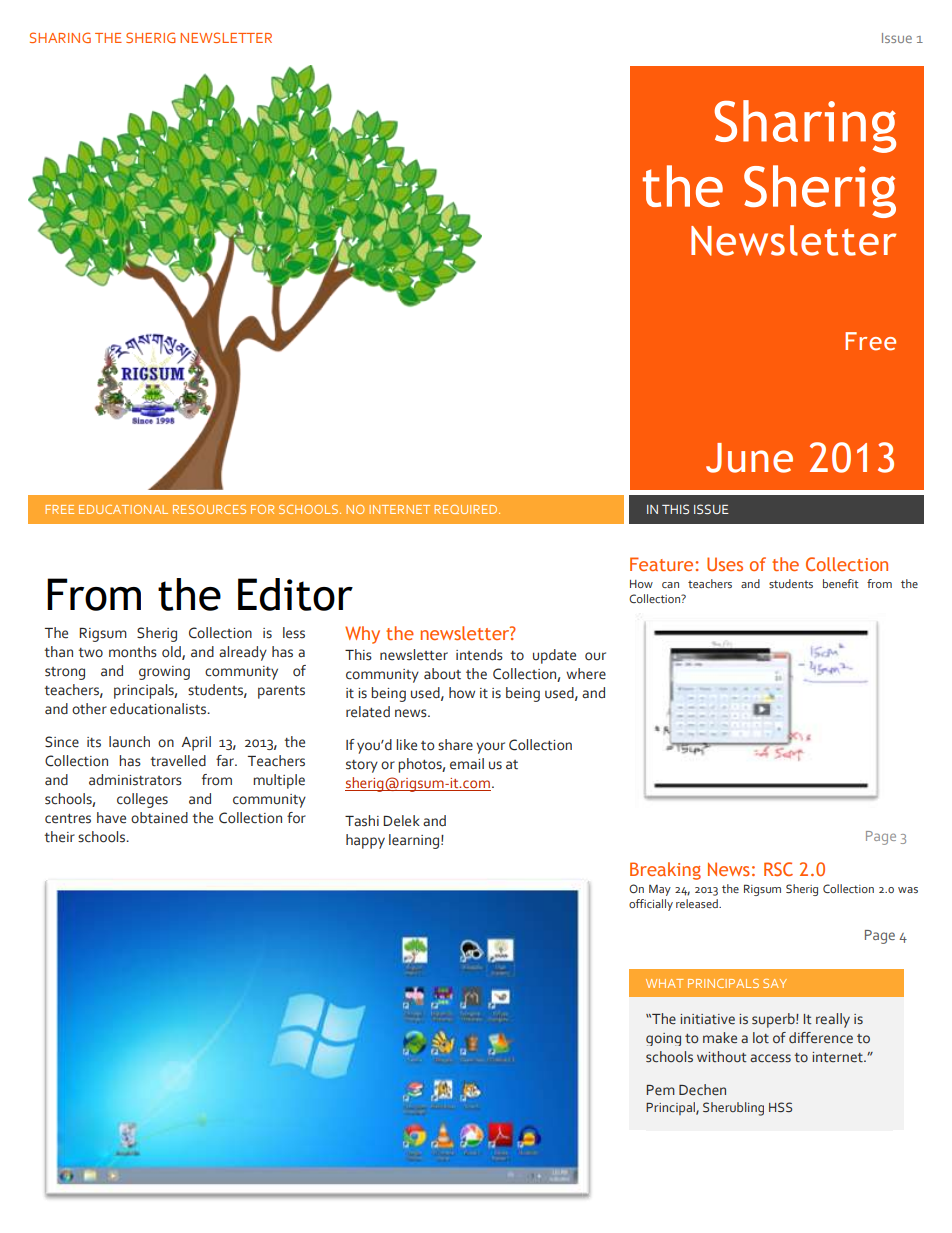 The width and height of the image is (952, 1233). What do you see at coordinates (135, 780) in the image?
I see `administrators` at bounding box center [135, 780].
